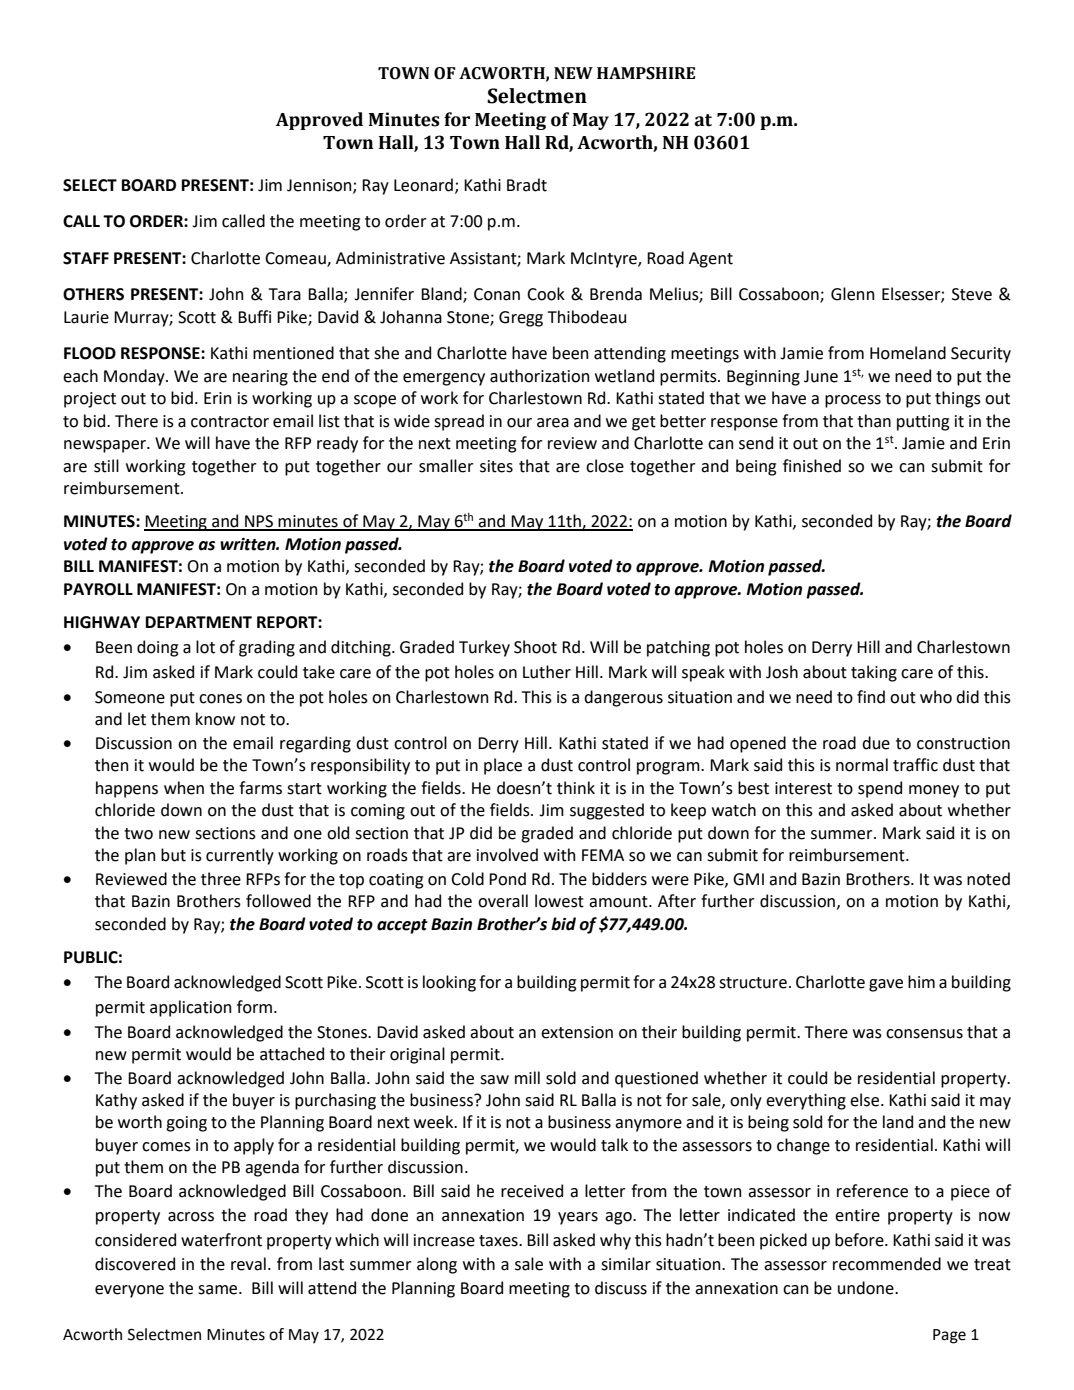 The width and height of the screenshot is (1074, 1390). What do you see at coordinates (821, 376) in the screenshot?
I see `June` at bounding box center [821, 376].
